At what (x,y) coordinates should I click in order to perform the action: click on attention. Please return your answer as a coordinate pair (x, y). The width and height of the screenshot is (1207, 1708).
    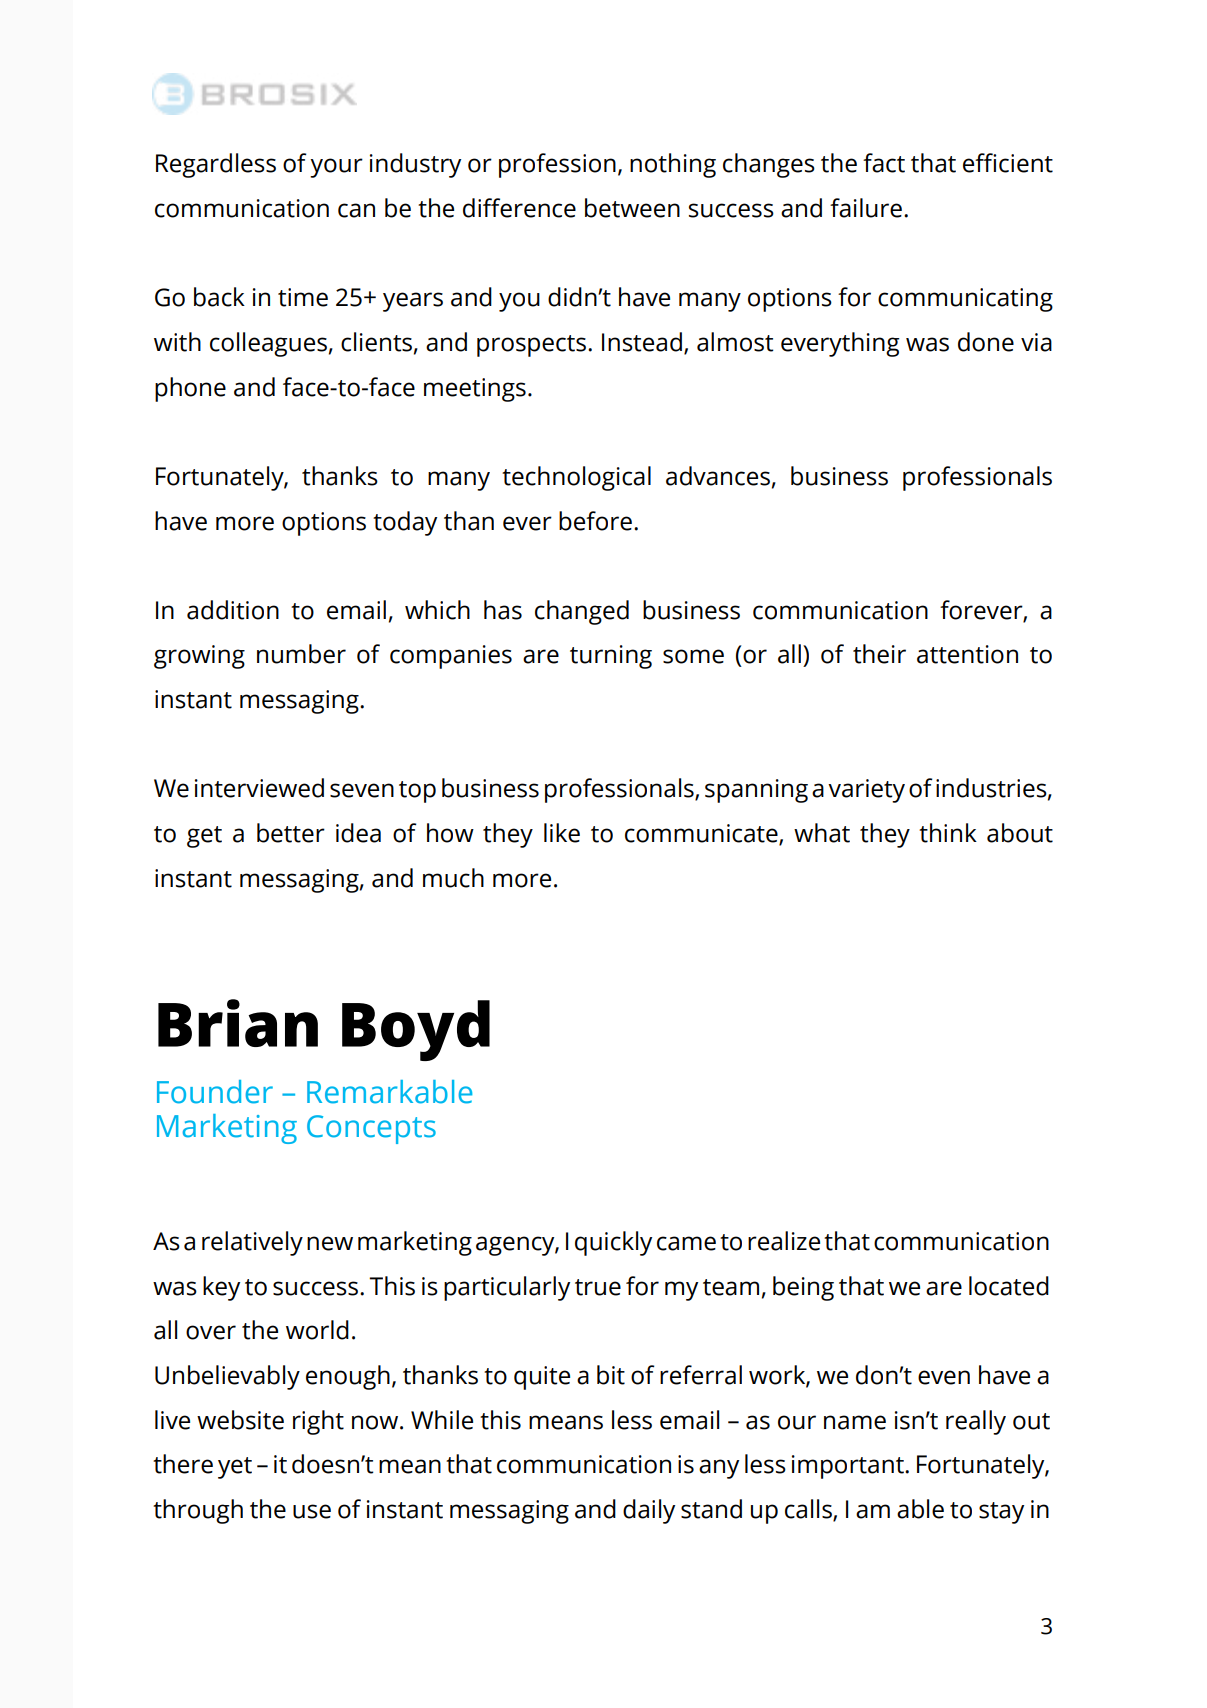
    Looking at the image, I should click on (967, 654).
